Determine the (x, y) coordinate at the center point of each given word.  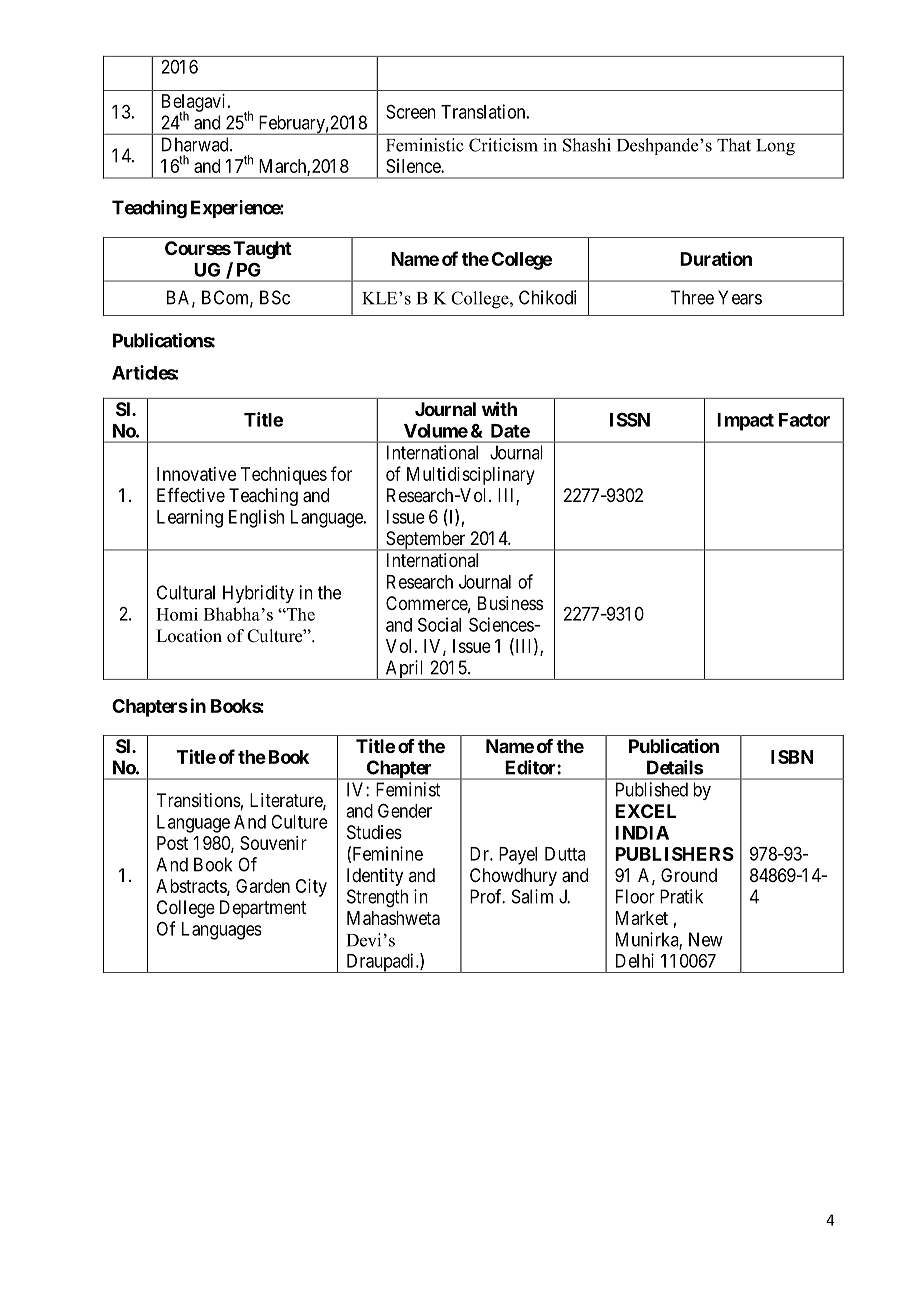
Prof (487, 896)
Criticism (503, 145)
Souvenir (273, 843)
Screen (411, 112)
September (426, 541)
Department (263, 909)
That (734, 145)
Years (740, 297)
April (405, 670)
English (256, 518)
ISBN (792, 757)
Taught (262, 250)
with (499, 408)
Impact (745, 422)
